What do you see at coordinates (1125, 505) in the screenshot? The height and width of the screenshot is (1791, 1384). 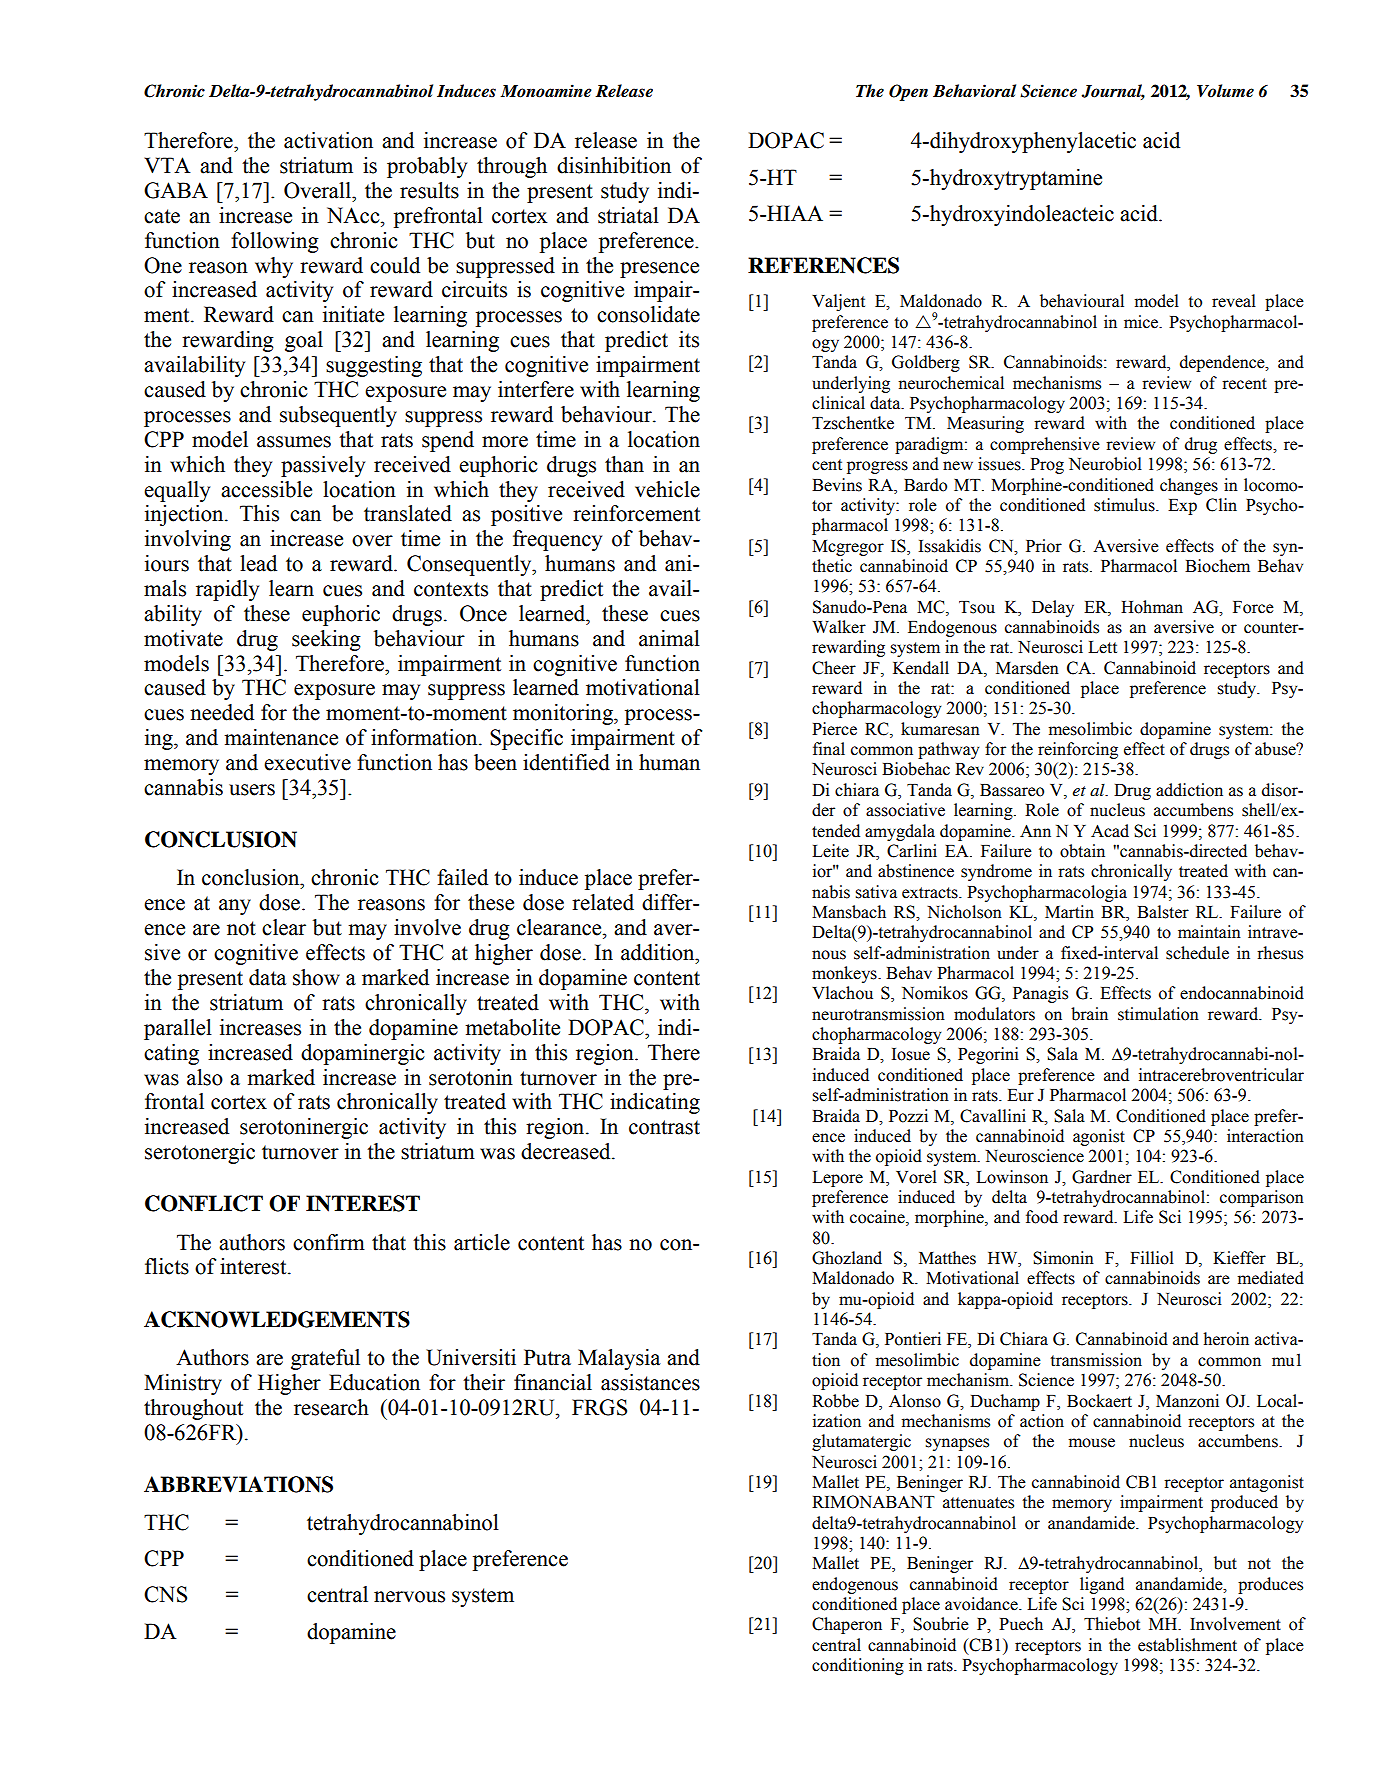 I see `stimulus` at bounding box center [1125, 505].
